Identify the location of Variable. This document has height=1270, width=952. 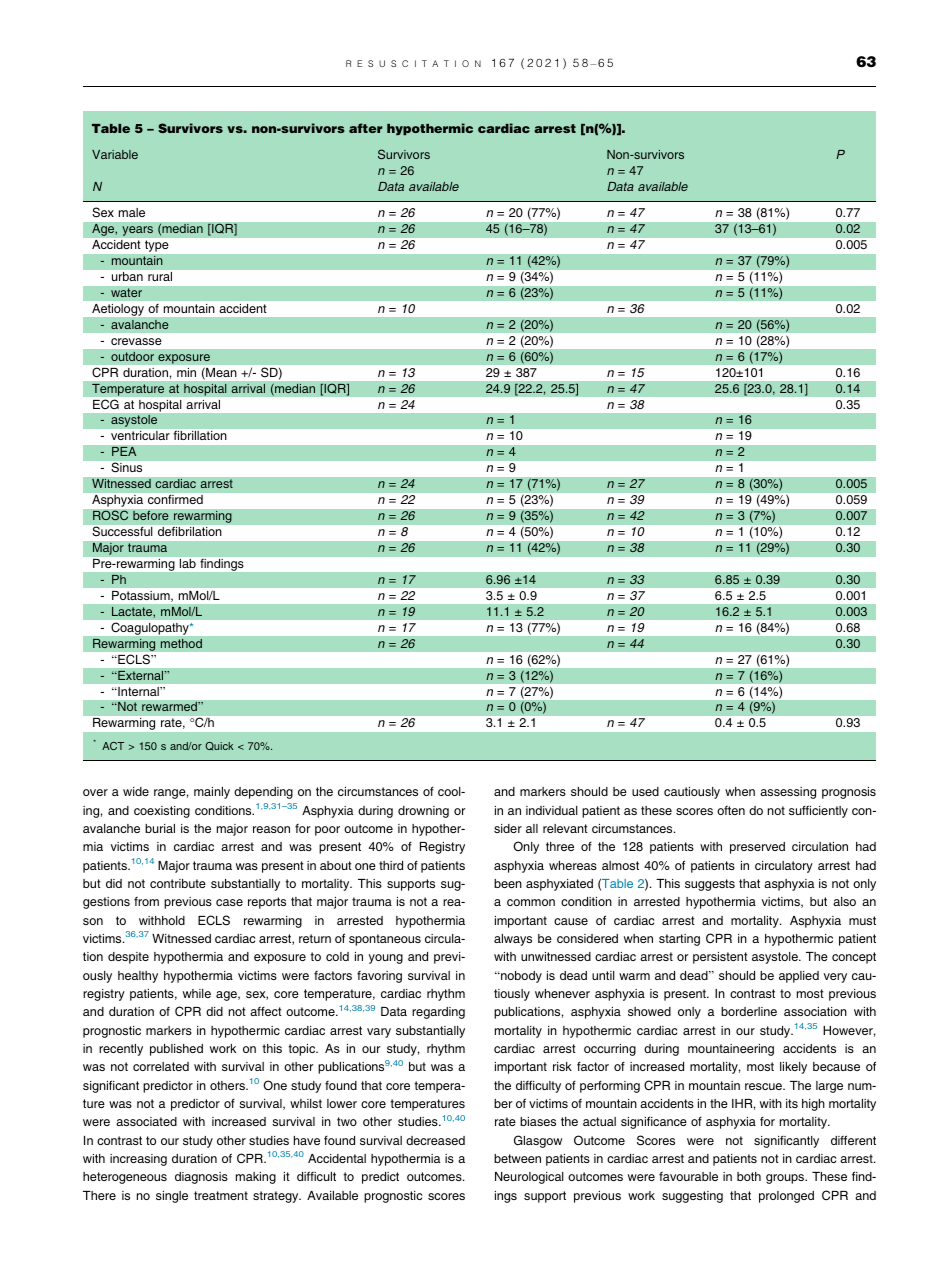
(115, 154).
